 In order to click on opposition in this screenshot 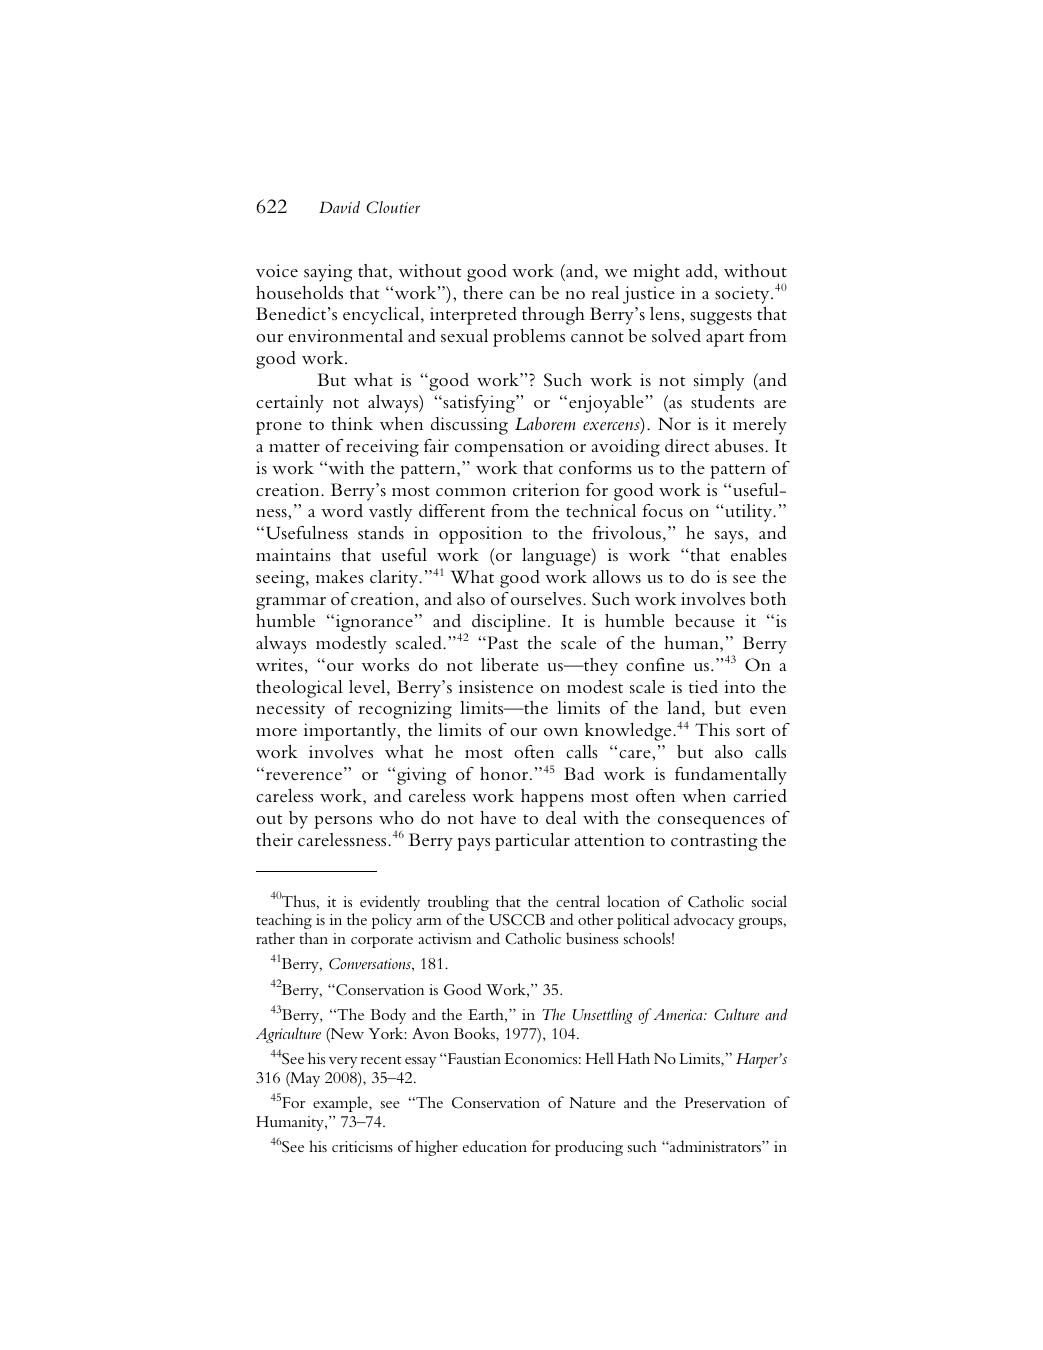, I will do `click(480, 535)`.
